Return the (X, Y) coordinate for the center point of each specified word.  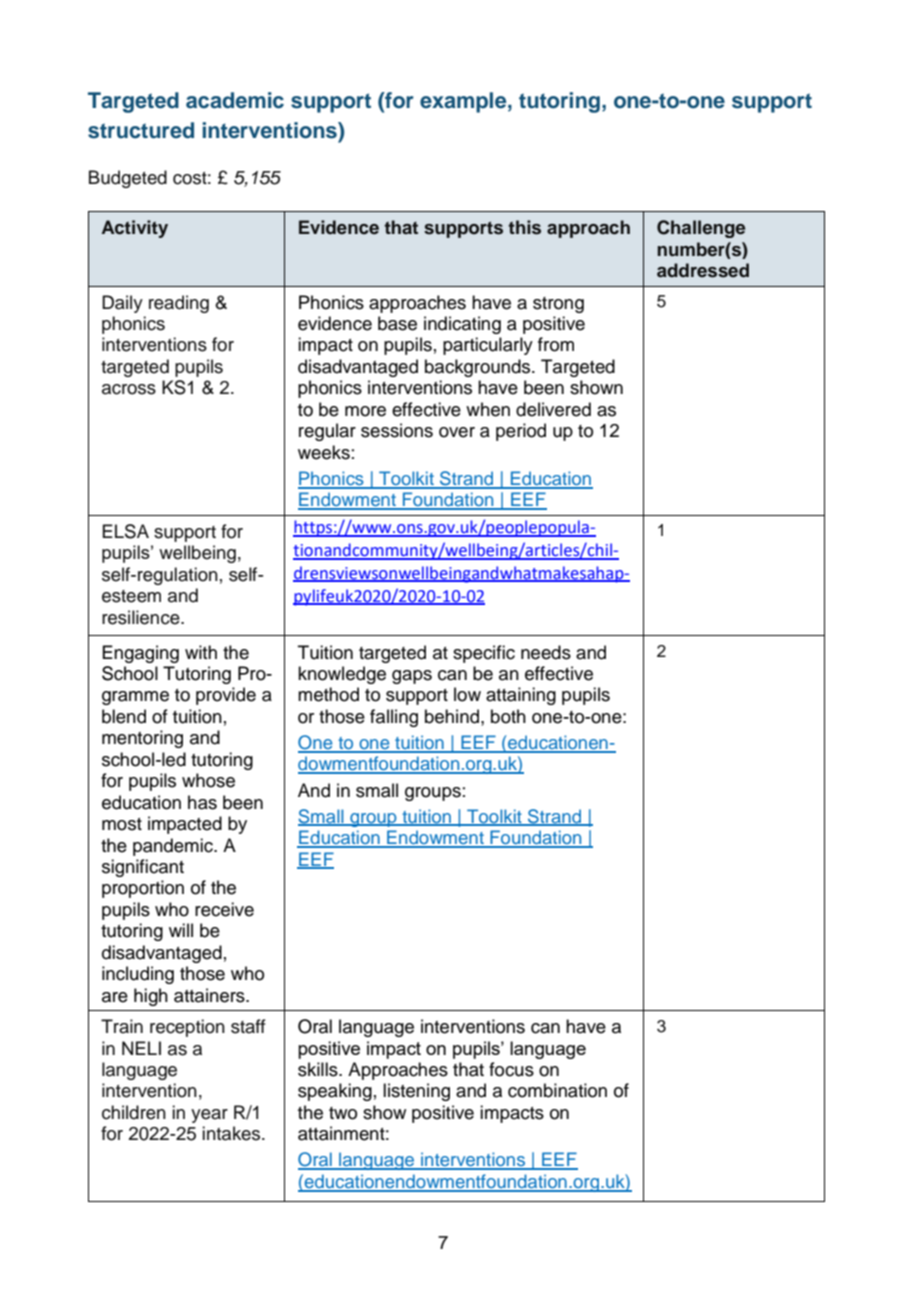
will (181, 930)
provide (226, 696)
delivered (553, 409)
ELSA (126, 531)
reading (179, 304)
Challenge (701, 229)
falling (394, 718)
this (524, 227)
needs (546, 652)
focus (511, 1069)
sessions (397, 430)
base (397, 323)
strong (558, 305)
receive (224, 909)
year (209, 1116)
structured (141, 130)
